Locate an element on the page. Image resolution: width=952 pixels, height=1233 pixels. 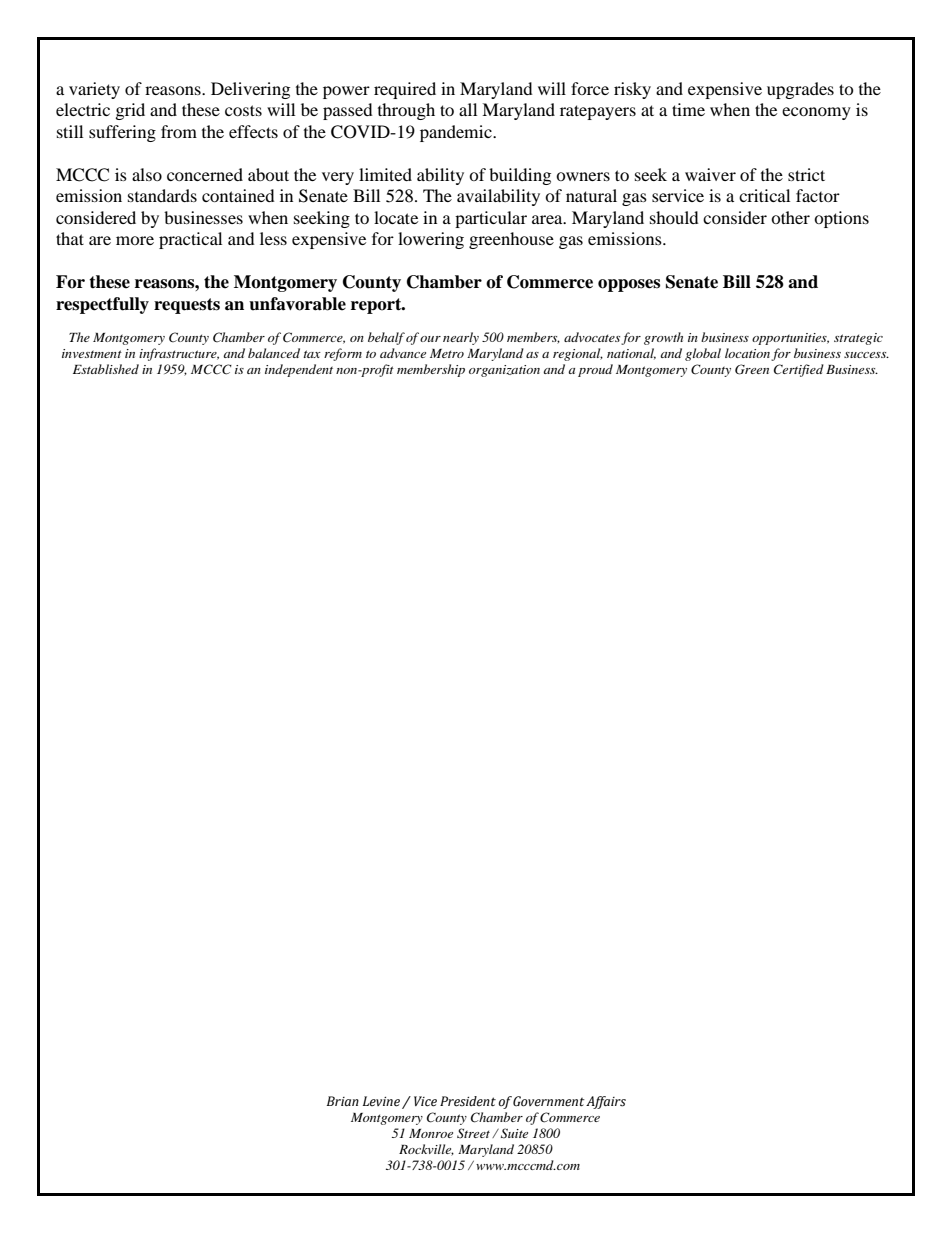
location is located at coordinates (747, 353).
